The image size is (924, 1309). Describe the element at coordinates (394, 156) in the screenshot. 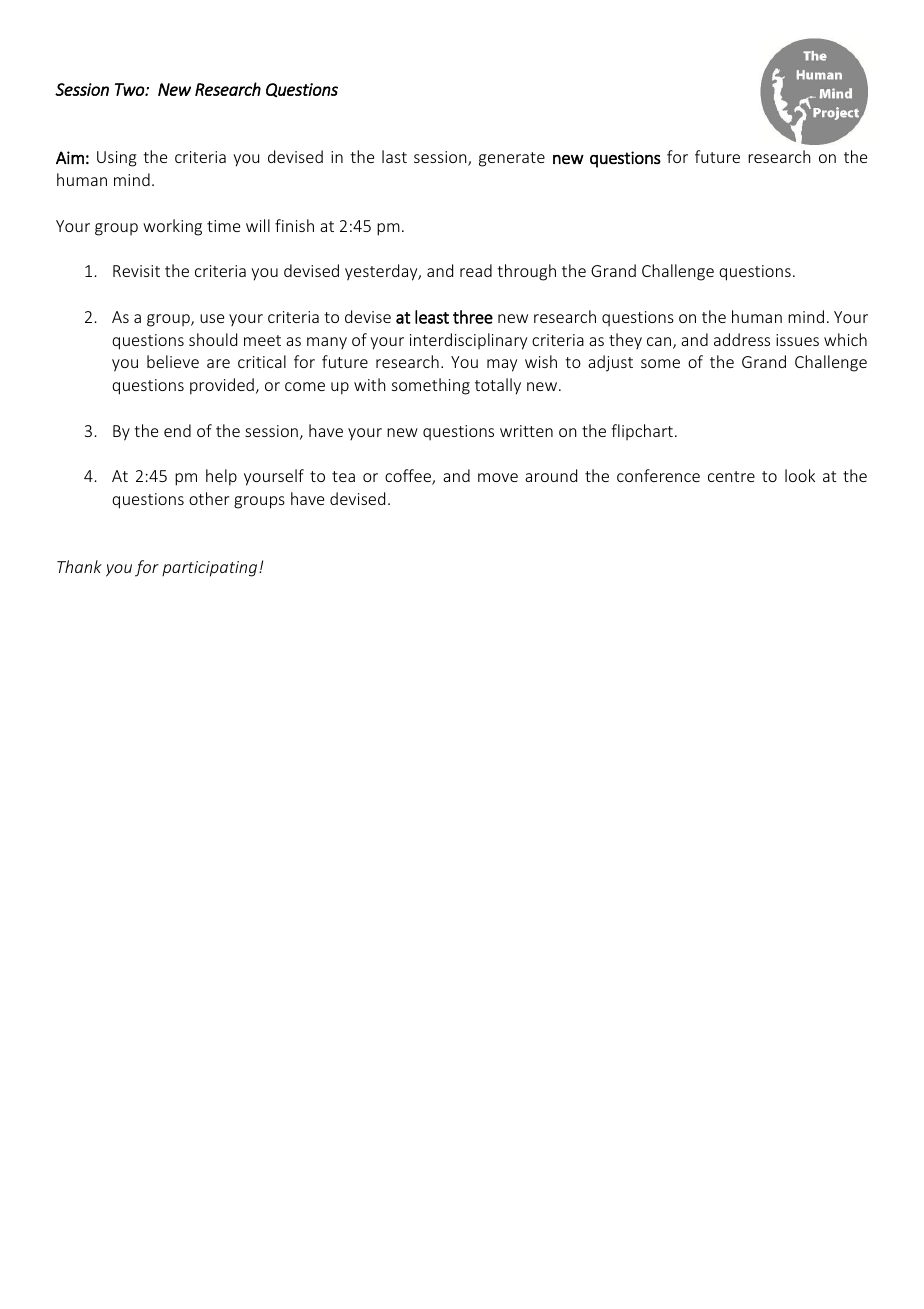

I see `last` at that location.
